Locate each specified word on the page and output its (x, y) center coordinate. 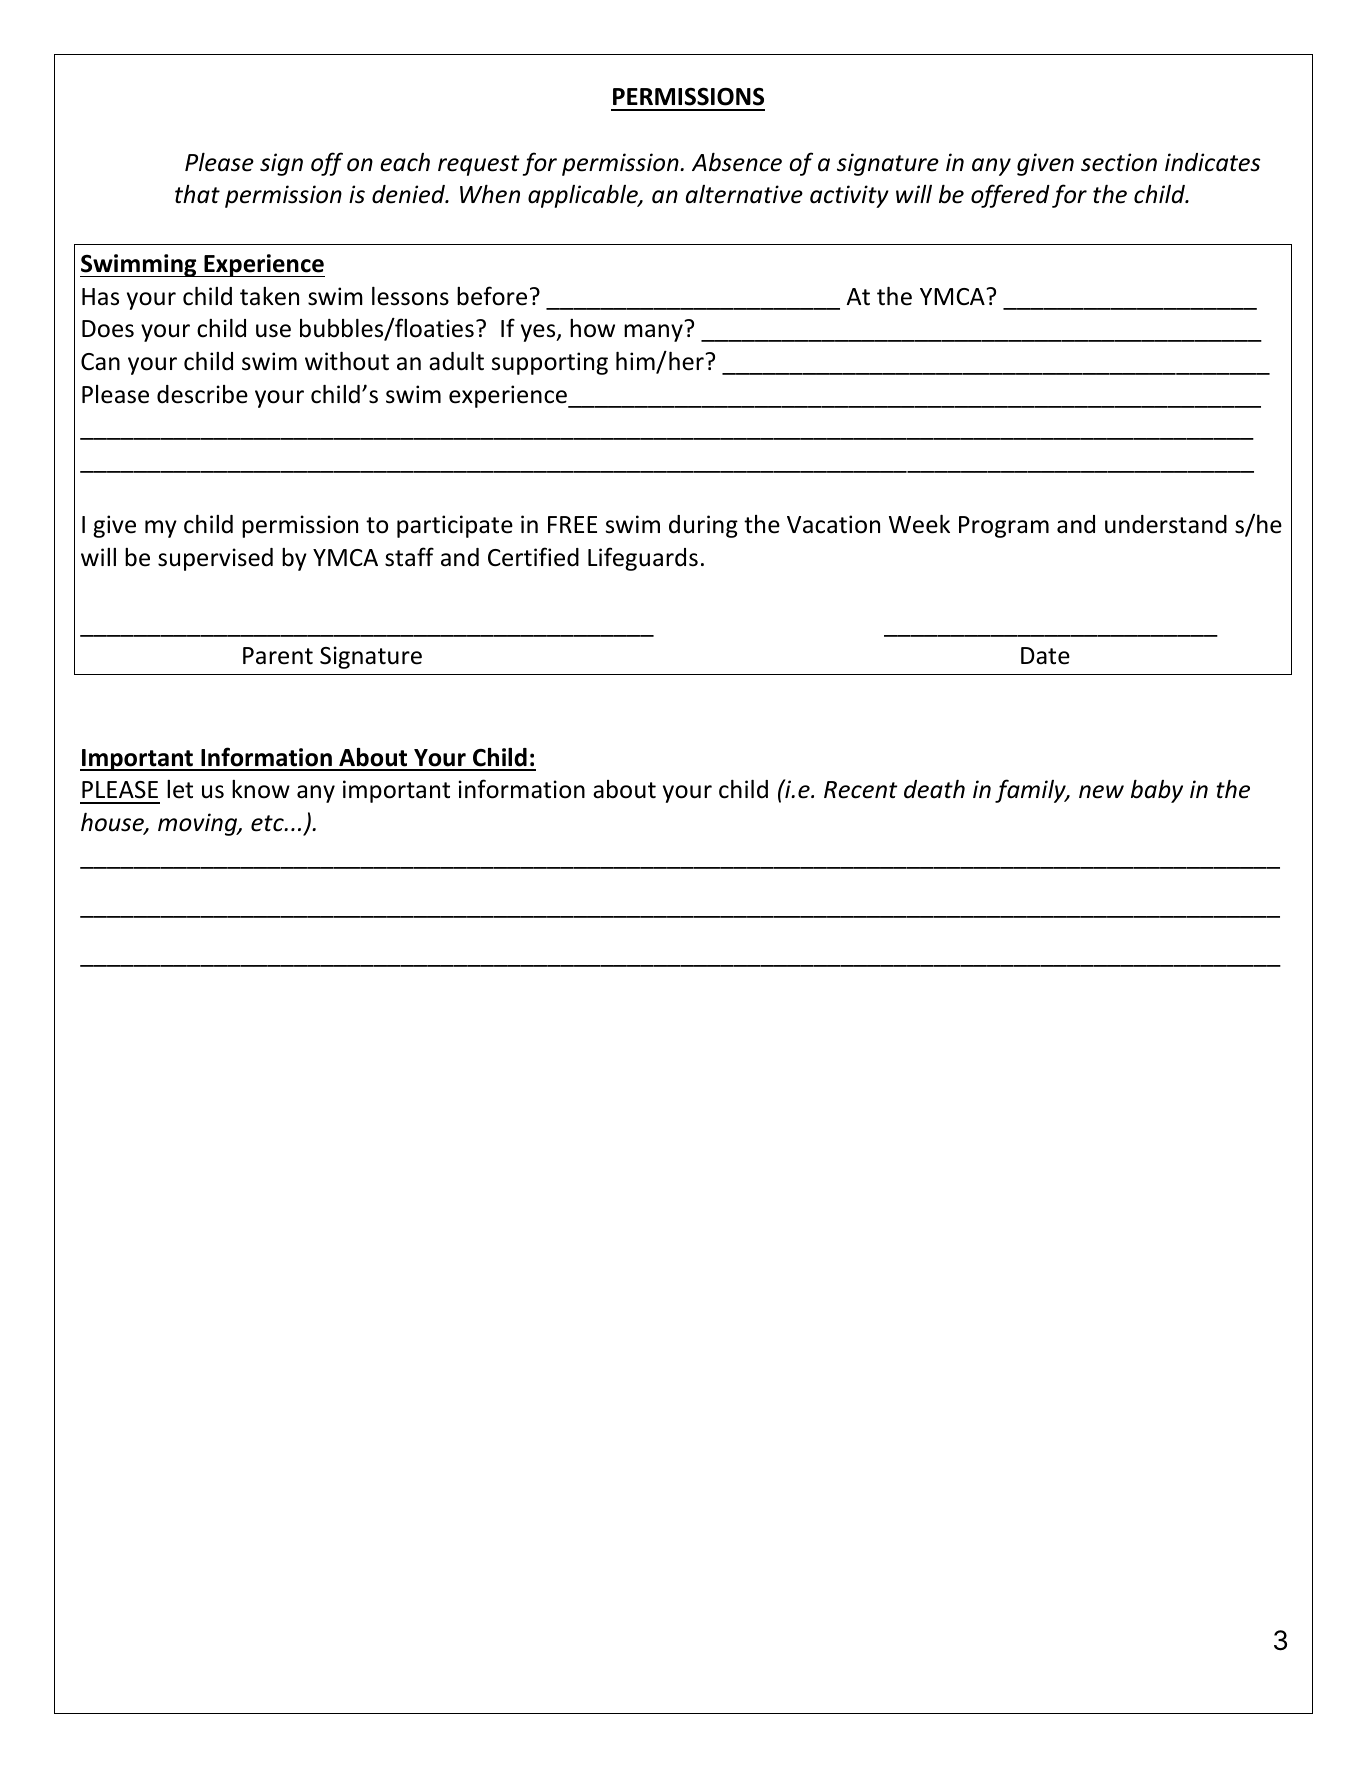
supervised (215, 559)
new (1101, 792)
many (653, 333)
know (261, 789)
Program (1004, 527)
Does (108, 329)
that (197, 194)
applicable (584, 196)
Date (1045, 656)
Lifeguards (643, 559)
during (703, 526)
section (1119, 162)
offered (1010, 196)
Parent (278, 656)
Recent (860, 790)
